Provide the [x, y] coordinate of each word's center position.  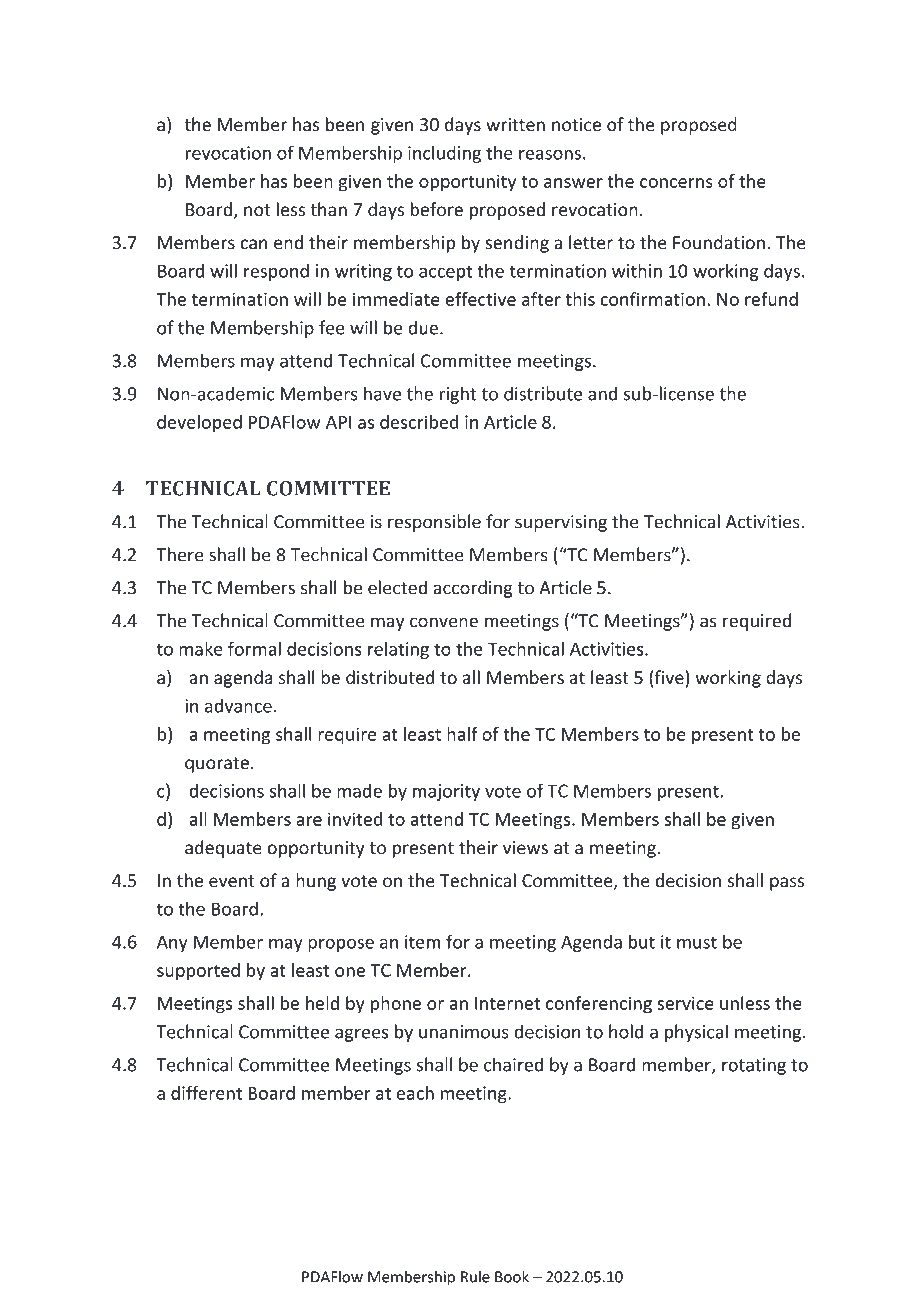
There [179, 554]
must [697, 942]
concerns [676, 183]
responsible [434, 523]
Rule [475, 1276]
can [254, 244]
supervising [561, 523]
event [232, 881]
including [444, 154]
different [206, 1093]
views [525, 848]
